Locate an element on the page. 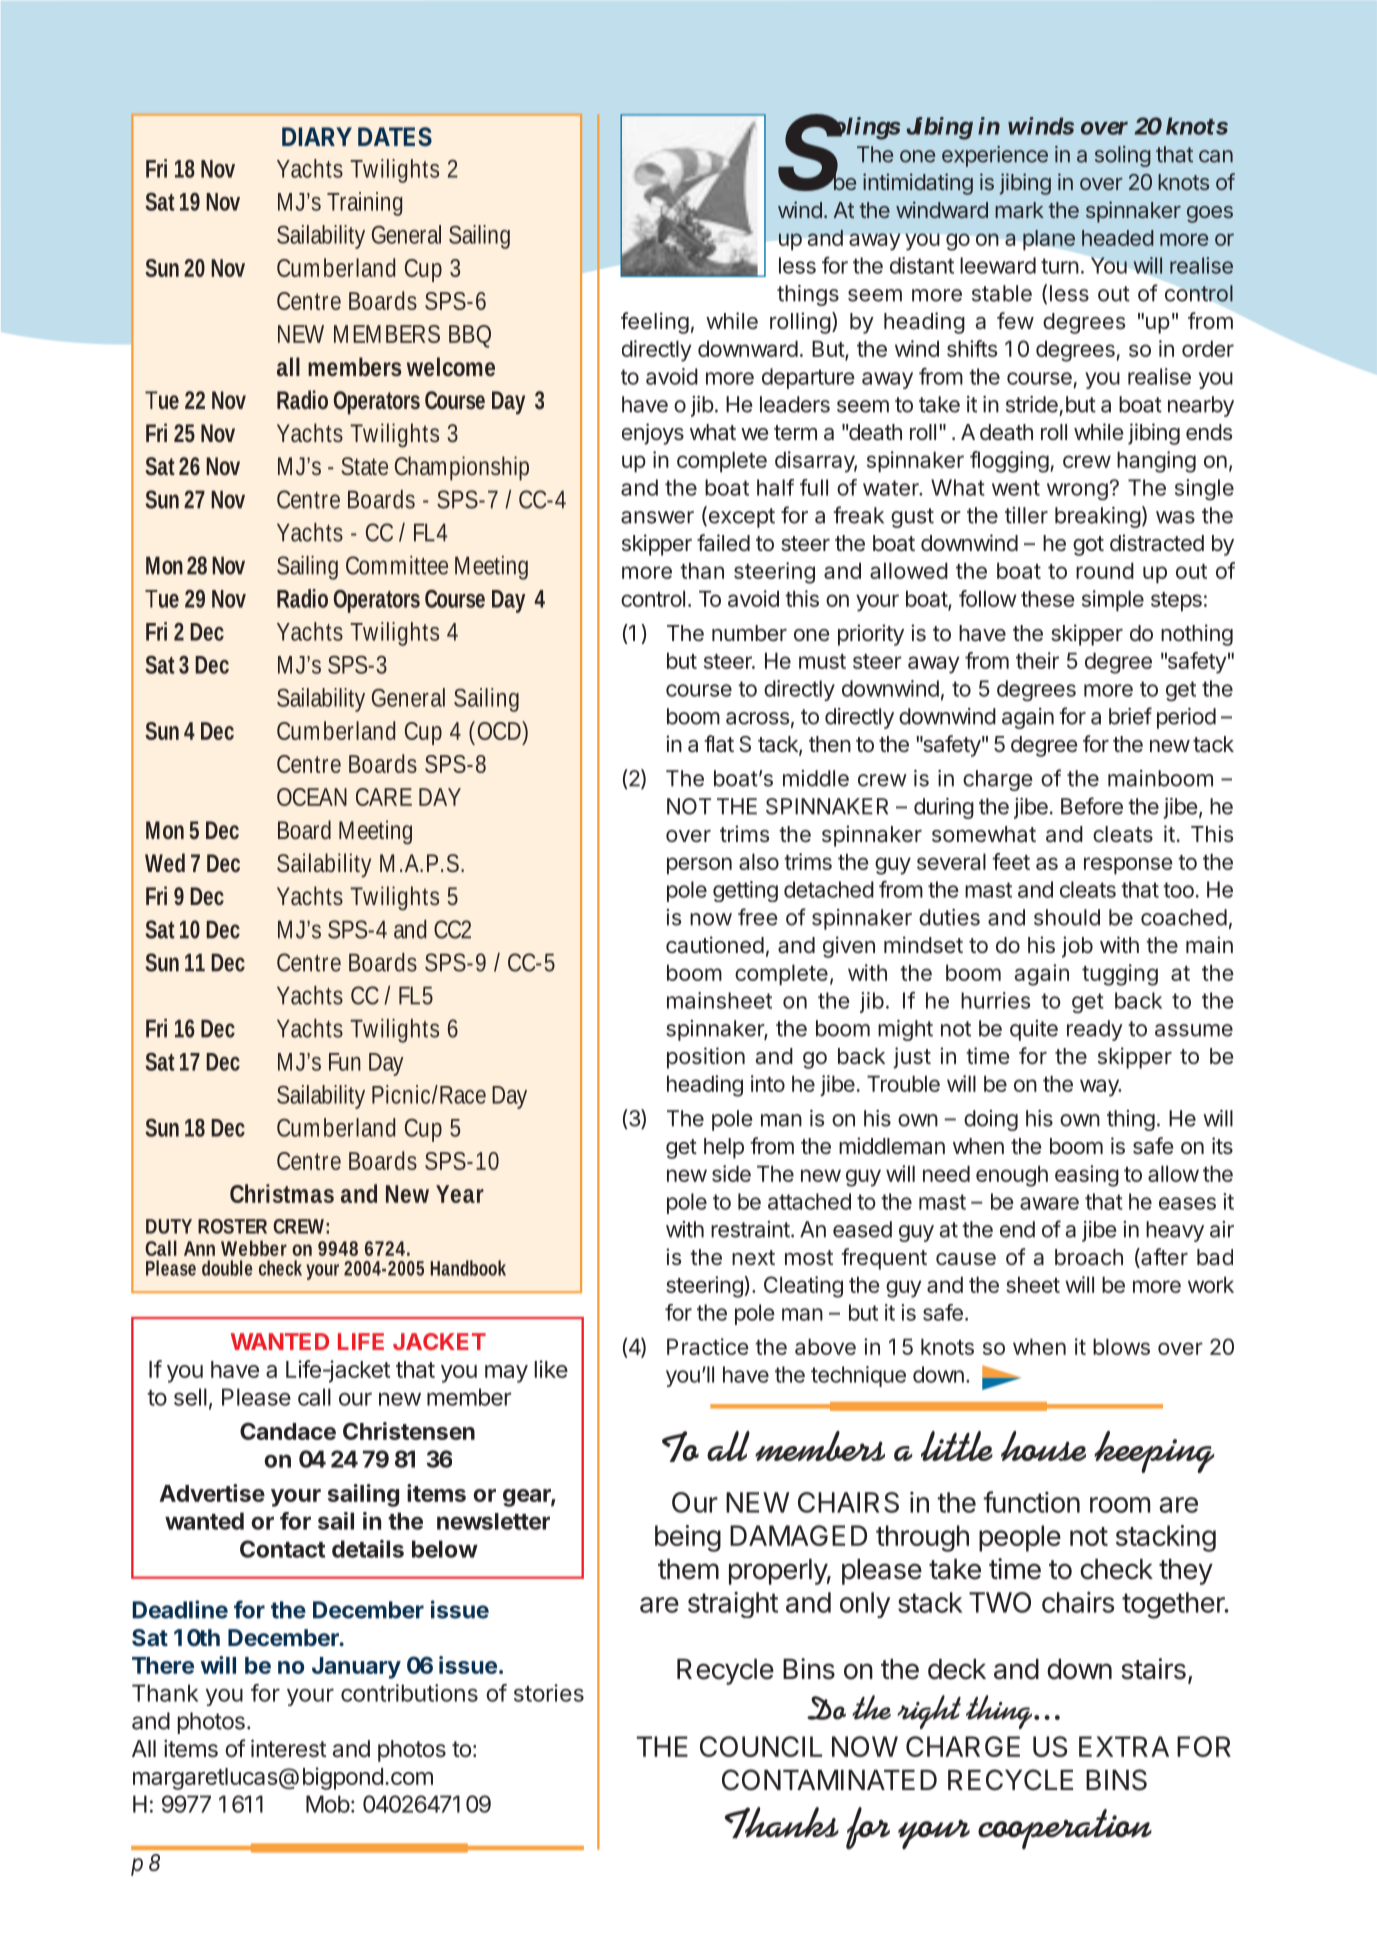 The width and height of the image is (1377, 1946). feeling is located at coordinates (655, 323).
